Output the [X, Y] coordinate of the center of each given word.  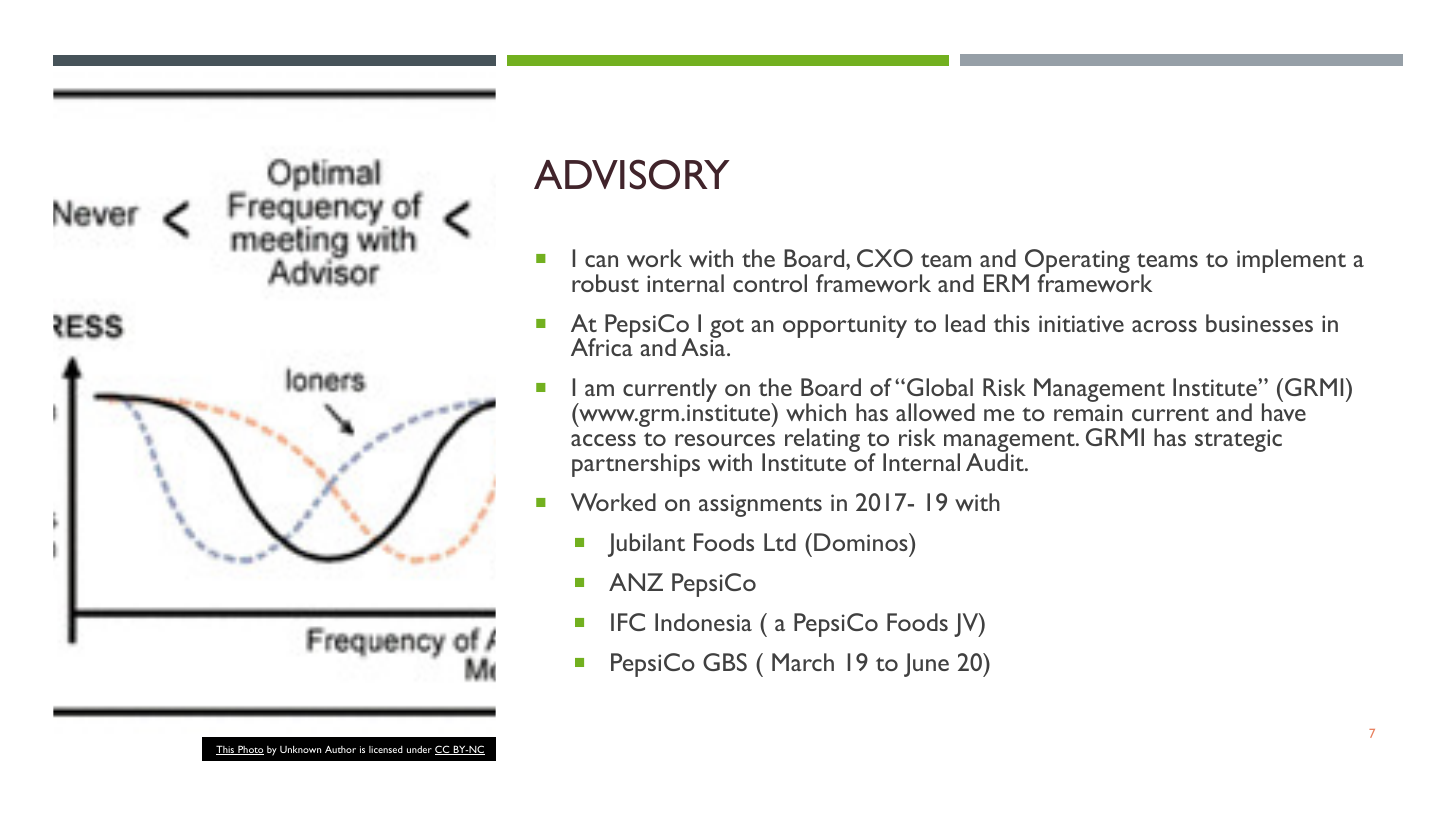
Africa [602, 346]
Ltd [780, 542]
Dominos [862, 542]
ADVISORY [632, 174]
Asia [704, 346]
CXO [885, 258]
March [803, 662]
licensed [386, 749]
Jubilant [646, 545]
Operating [1077, 262]
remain [1088, 412]
